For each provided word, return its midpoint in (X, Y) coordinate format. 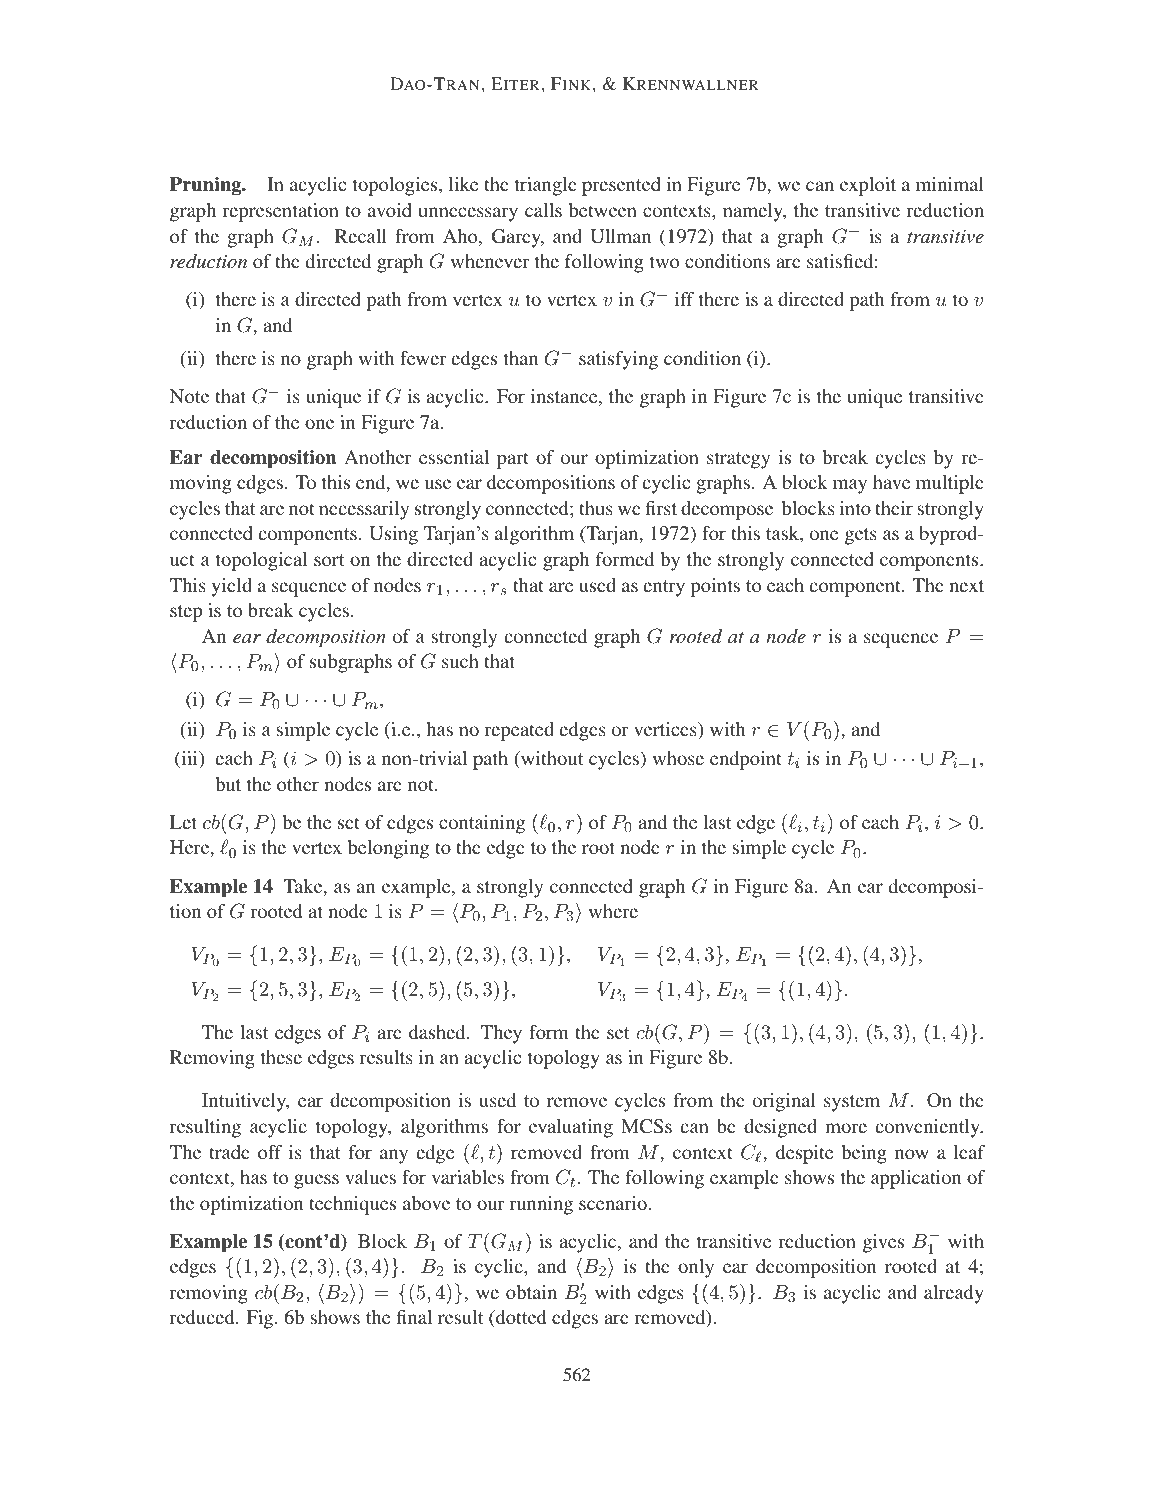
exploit (868, 186)
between (603, 210)
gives (883, 1243)
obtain (531, 1292)
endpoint (746, 760)
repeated (519, 731)
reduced (203, 1317)
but (228, 784)
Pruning (207, 186)
